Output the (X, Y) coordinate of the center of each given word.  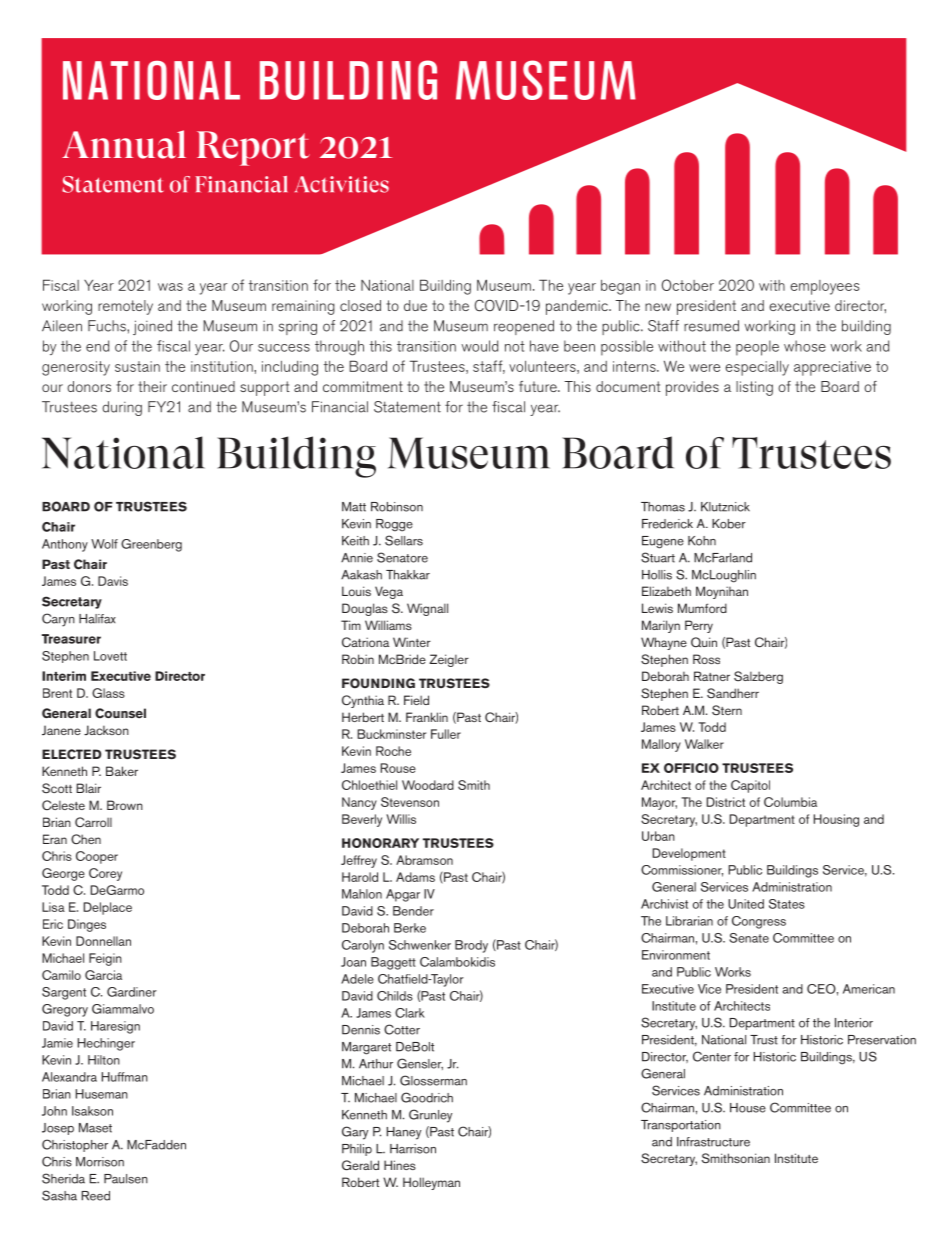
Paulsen (126, 1179)
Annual (124, 144)
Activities (342, 184)
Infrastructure (713, 1142)
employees (824, 287)
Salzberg (758, 677)
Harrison (413, 1149)
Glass (108, 693)
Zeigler (449, 660)
